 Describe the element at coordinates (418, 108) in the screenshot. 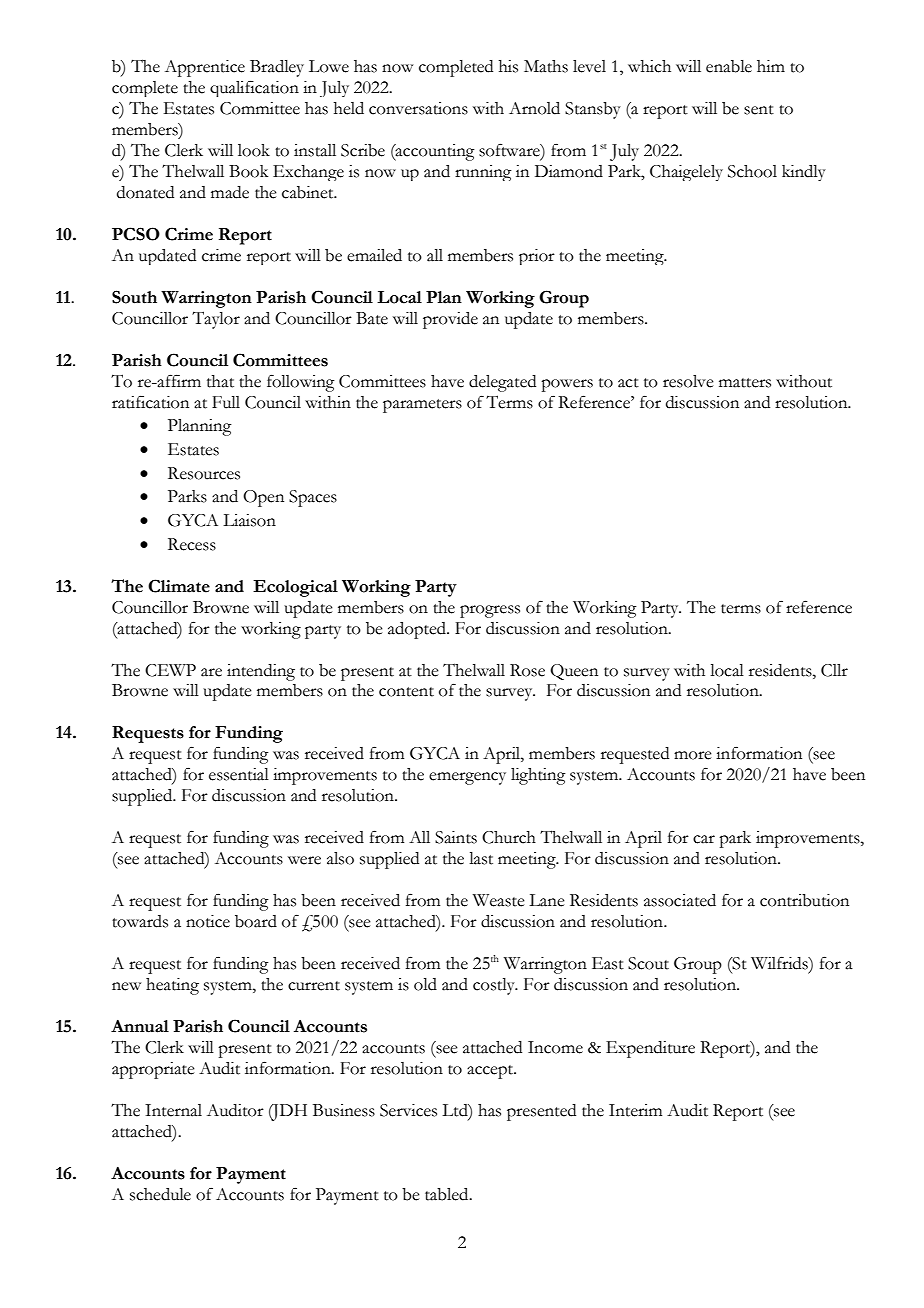

I see `conversations` at that location.
